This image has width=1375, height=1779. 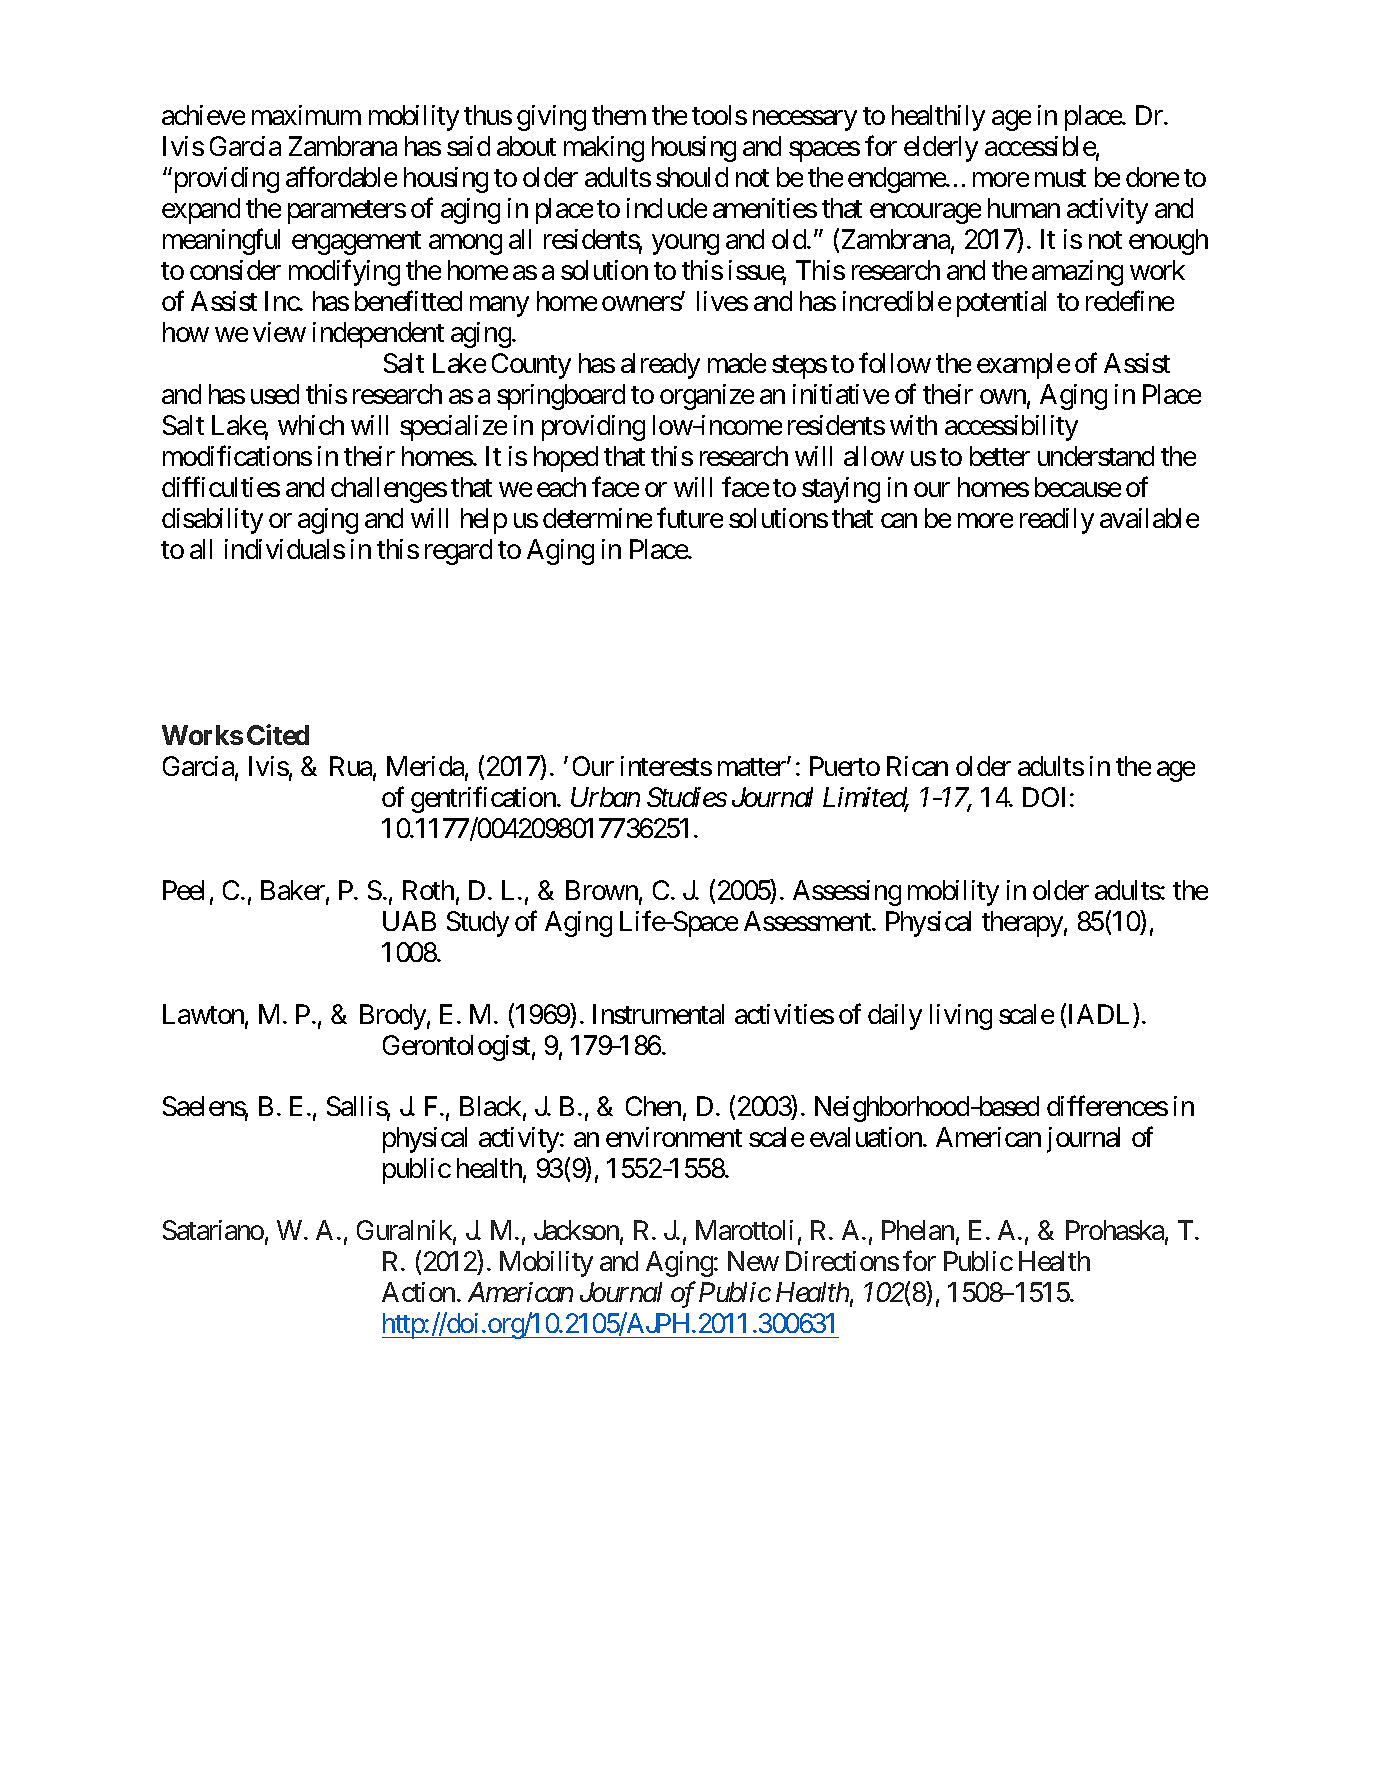 I want to click on affordable, so click(x=341, y=176).
